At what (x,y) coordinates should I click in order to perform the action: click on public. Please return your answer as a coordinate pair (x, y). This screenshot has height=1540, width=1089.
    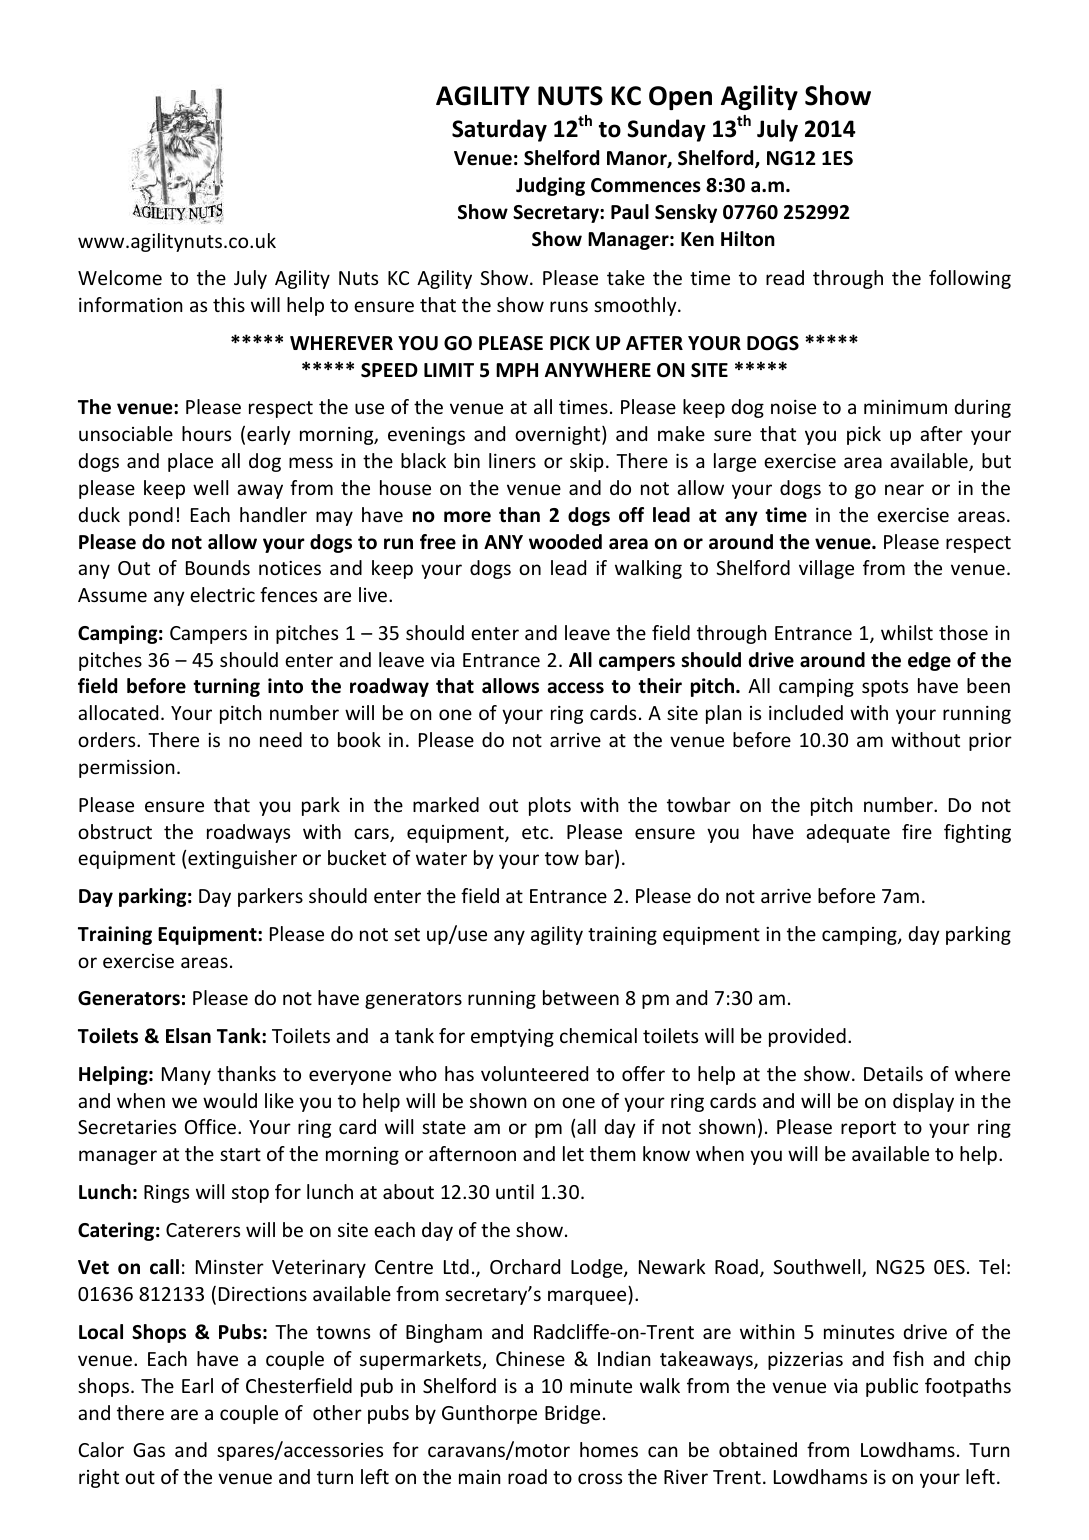
    Looking at the image, I should click on (892, 1387).
